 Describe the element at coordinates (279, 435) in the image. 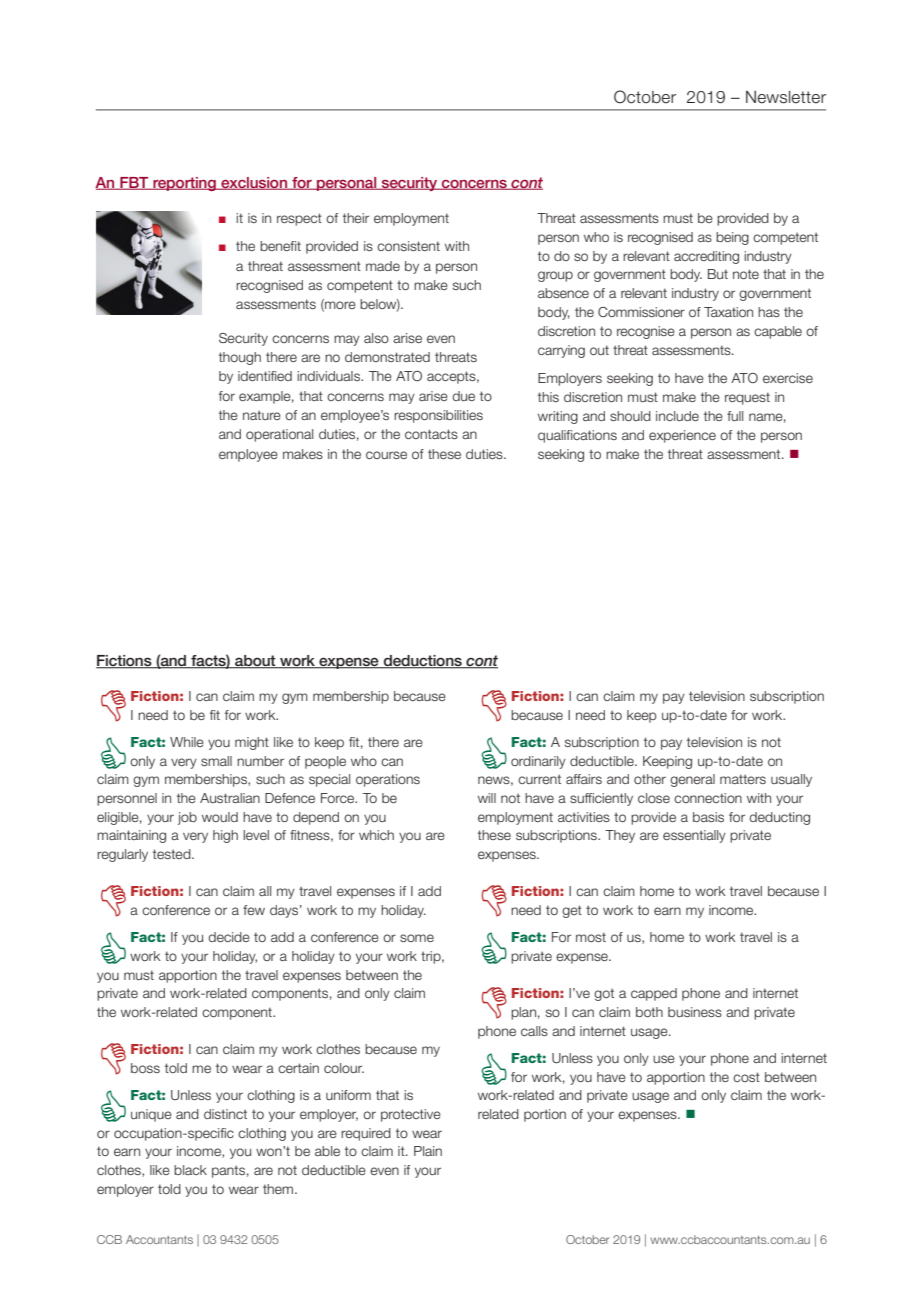

I see `operational` at that location.
